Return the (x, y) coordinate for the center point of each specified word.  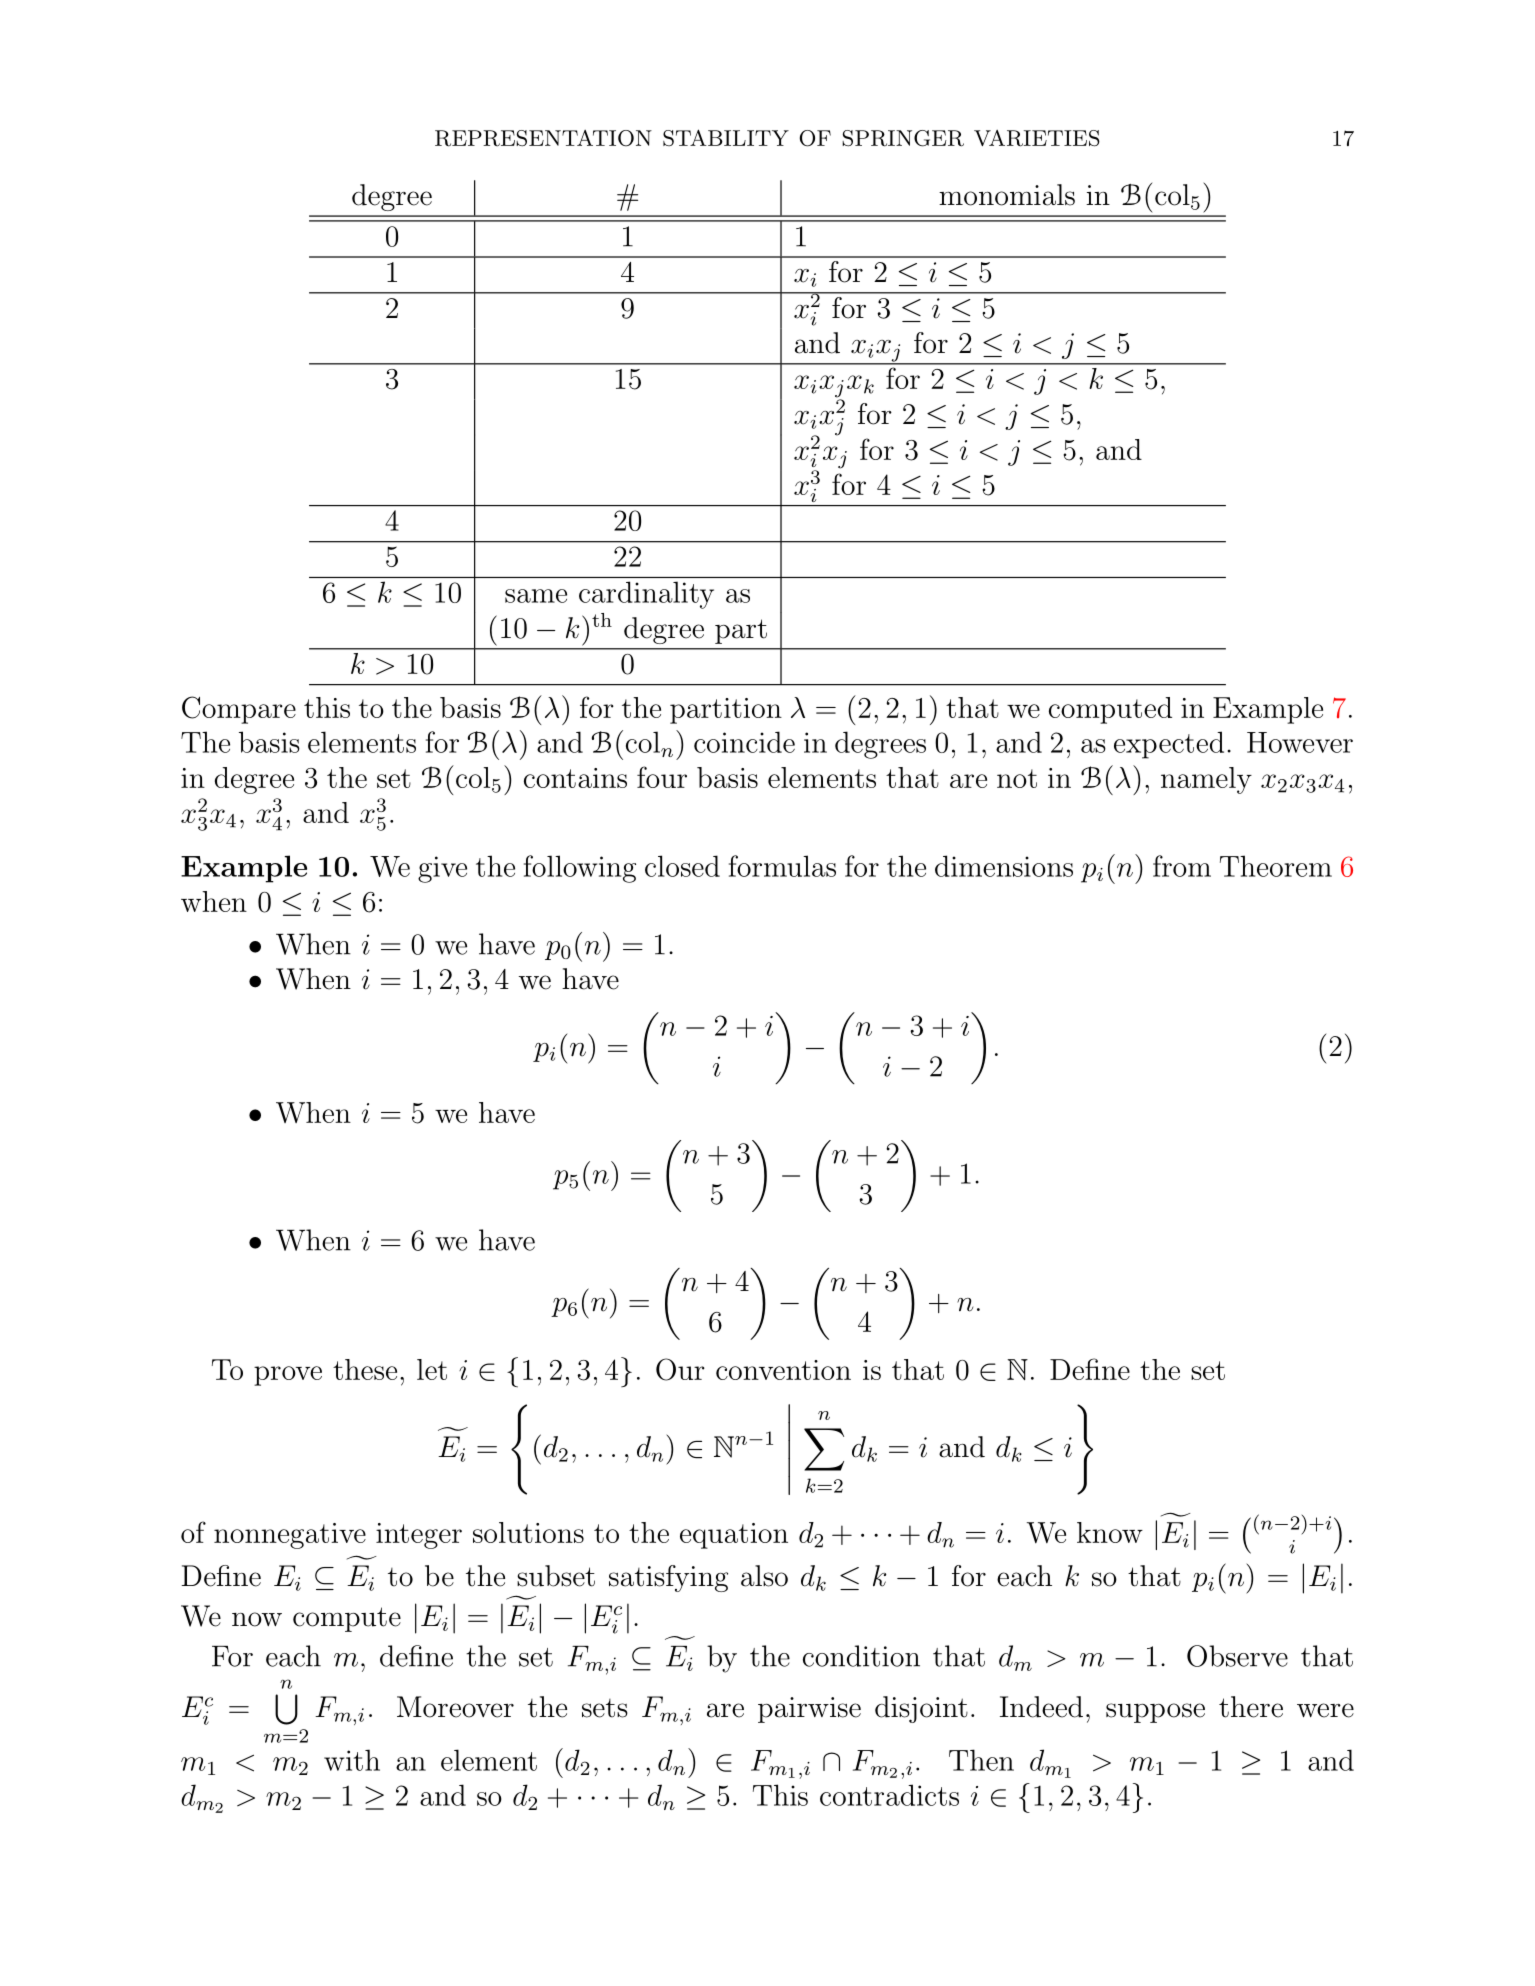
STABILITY (726, 137)
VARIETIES (1037, 138)
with (352, 1760)
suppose (1155, 1713)
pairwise (809, 1710)
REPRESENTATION (543, 138)
